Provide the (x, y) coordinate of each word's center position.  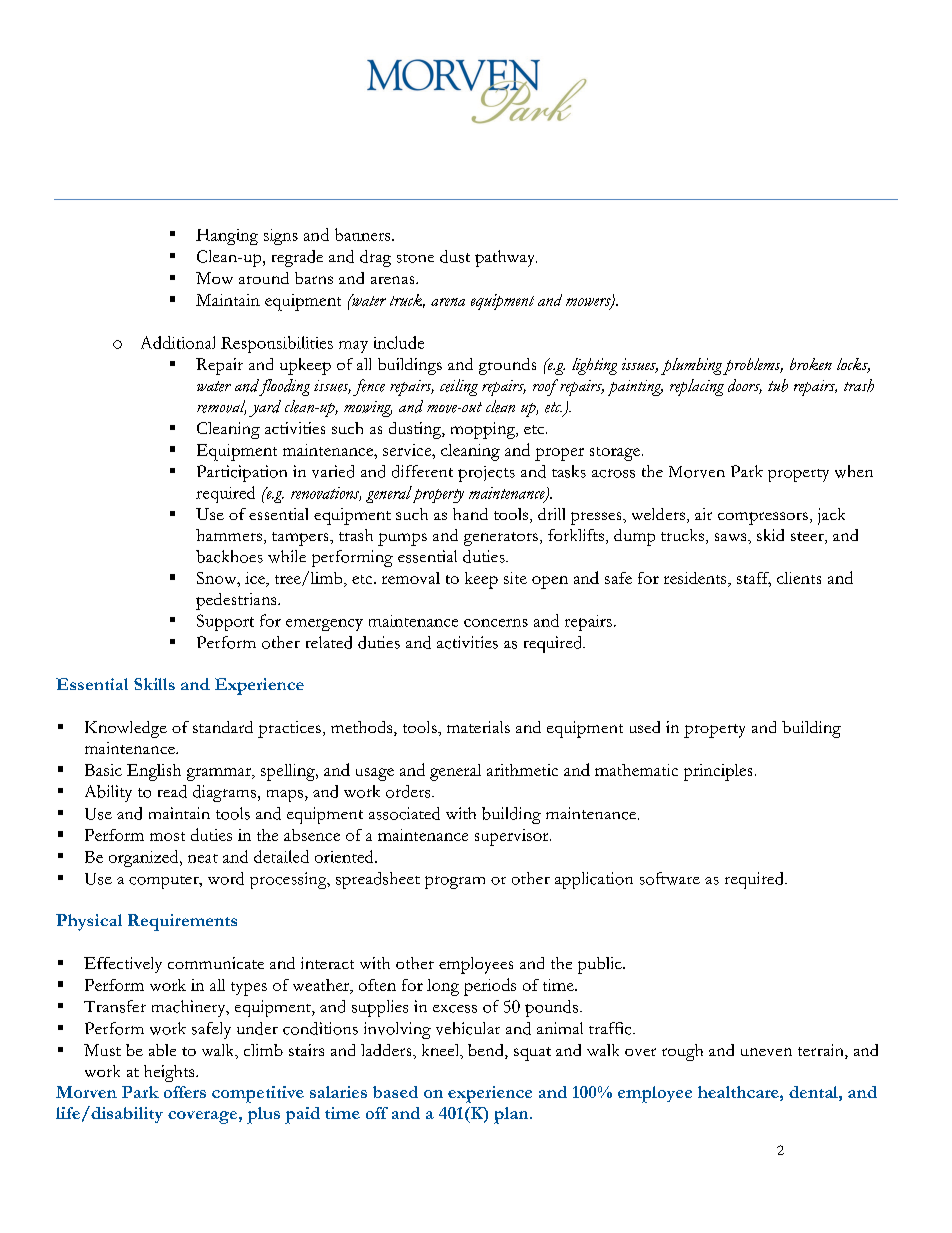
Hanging (227, 237)
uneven (766, 1052)
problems (753, 366)
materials (478, 727)
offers (185, 1092)
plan (512, 1115)
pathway (506, 258)
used (645, 727)
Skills (154, 684)
